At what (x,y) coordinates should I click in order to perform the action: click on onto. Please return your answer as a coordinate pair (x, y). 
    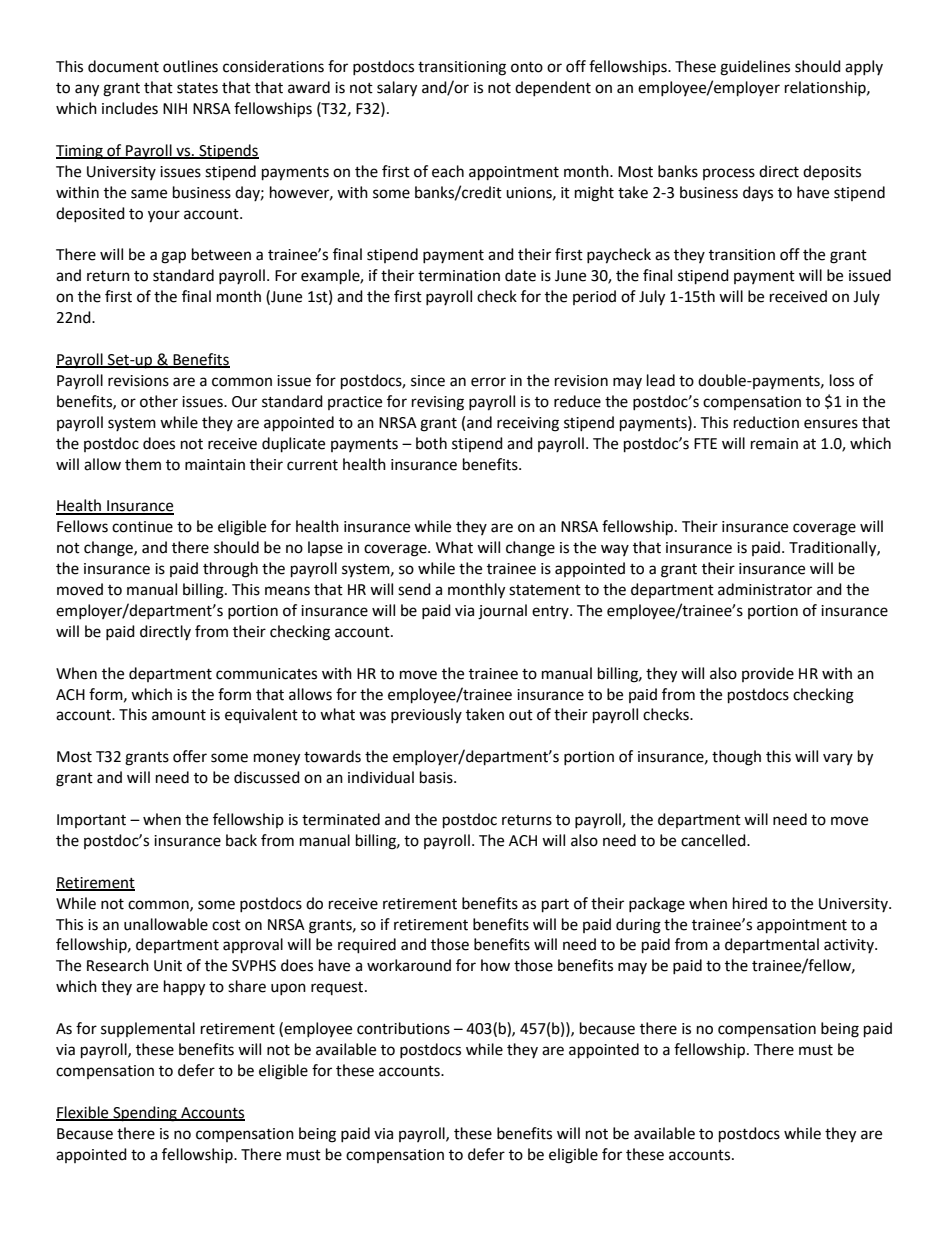
    Looking at the image, I should click on (527, 67).
